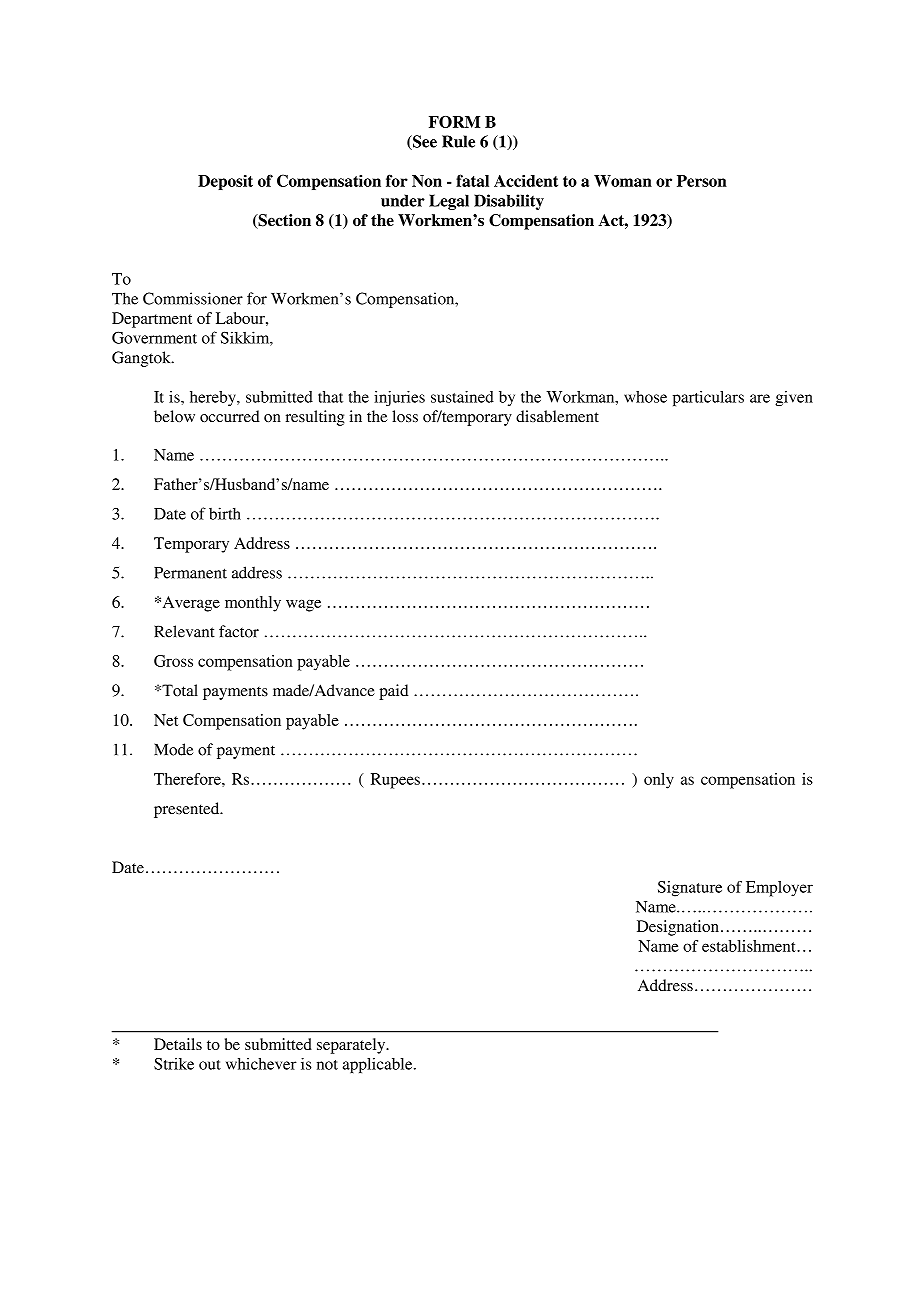 Image resolution: width=924 pixels, height=1308 pixels. Describe the element at coordinates (188, 810) in the page. I see `presented` at that location.
